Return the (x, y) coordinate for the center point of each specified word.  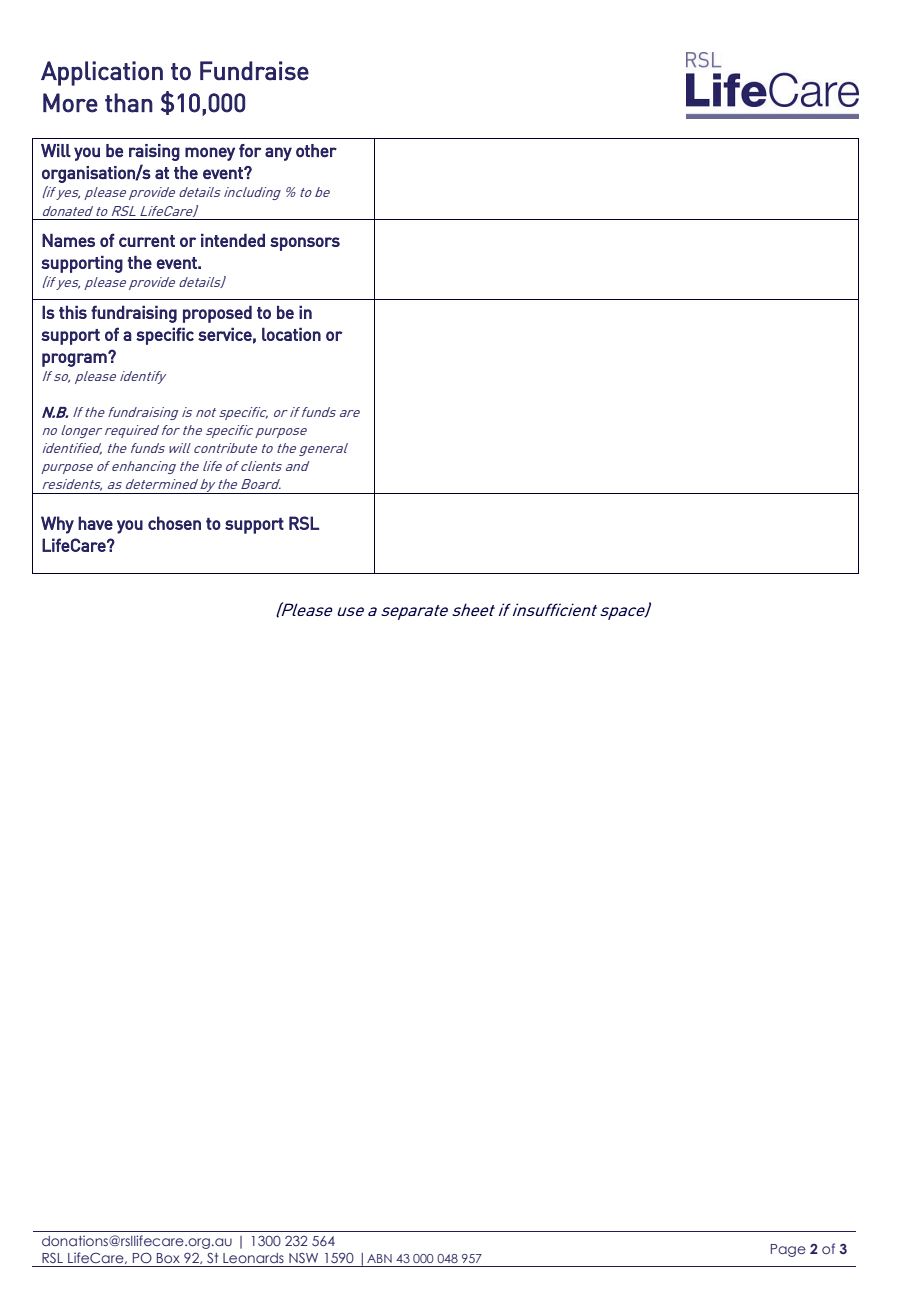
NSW (303, 1258)
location (291, 334)
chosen (174, 523)
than (129, 103)
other (316, 150)
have (95, 523)
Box (168, 1258)
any (278, 154)
